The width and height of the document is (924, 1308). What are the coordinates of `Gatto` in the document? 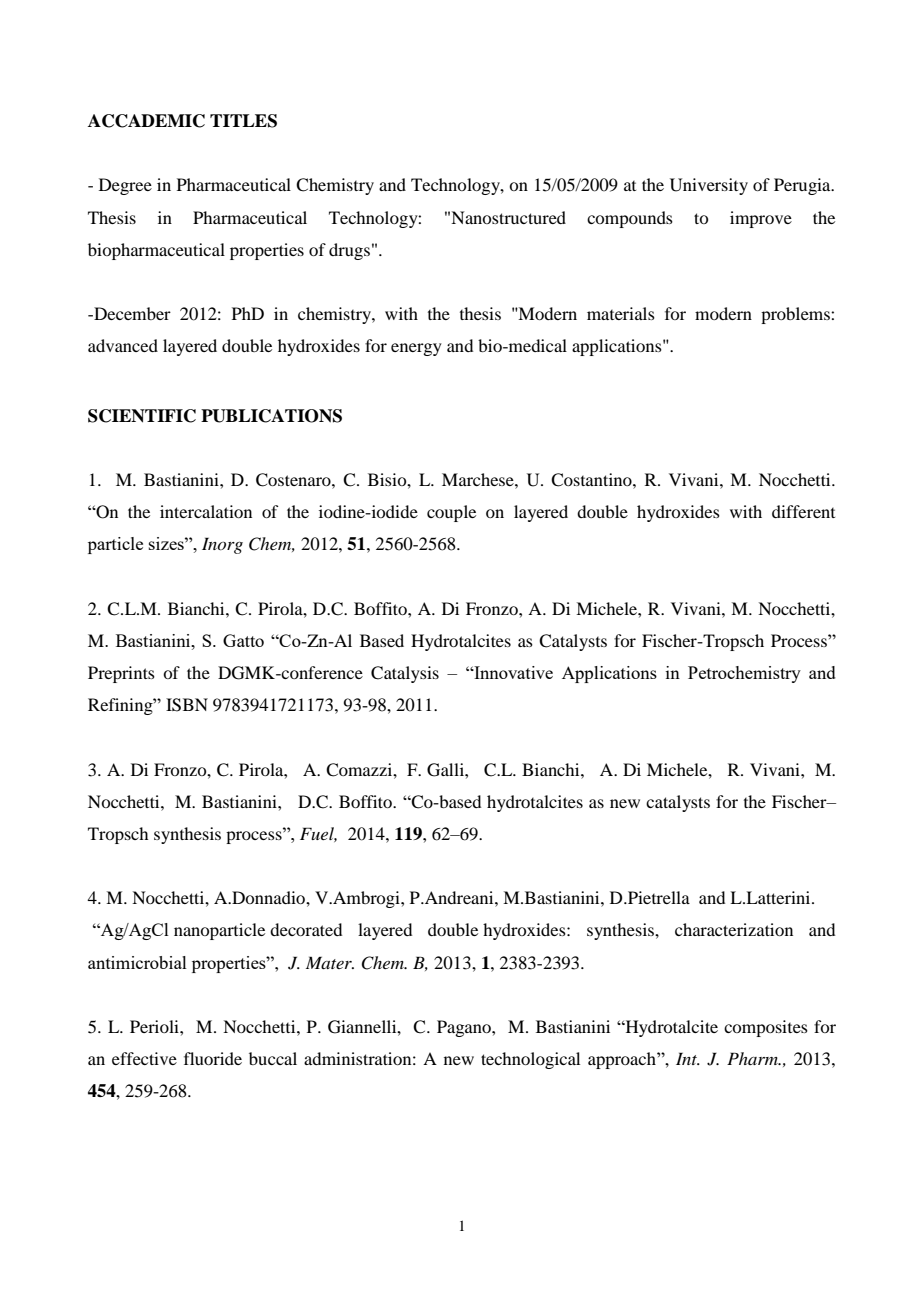 It's located at (243, 640).
